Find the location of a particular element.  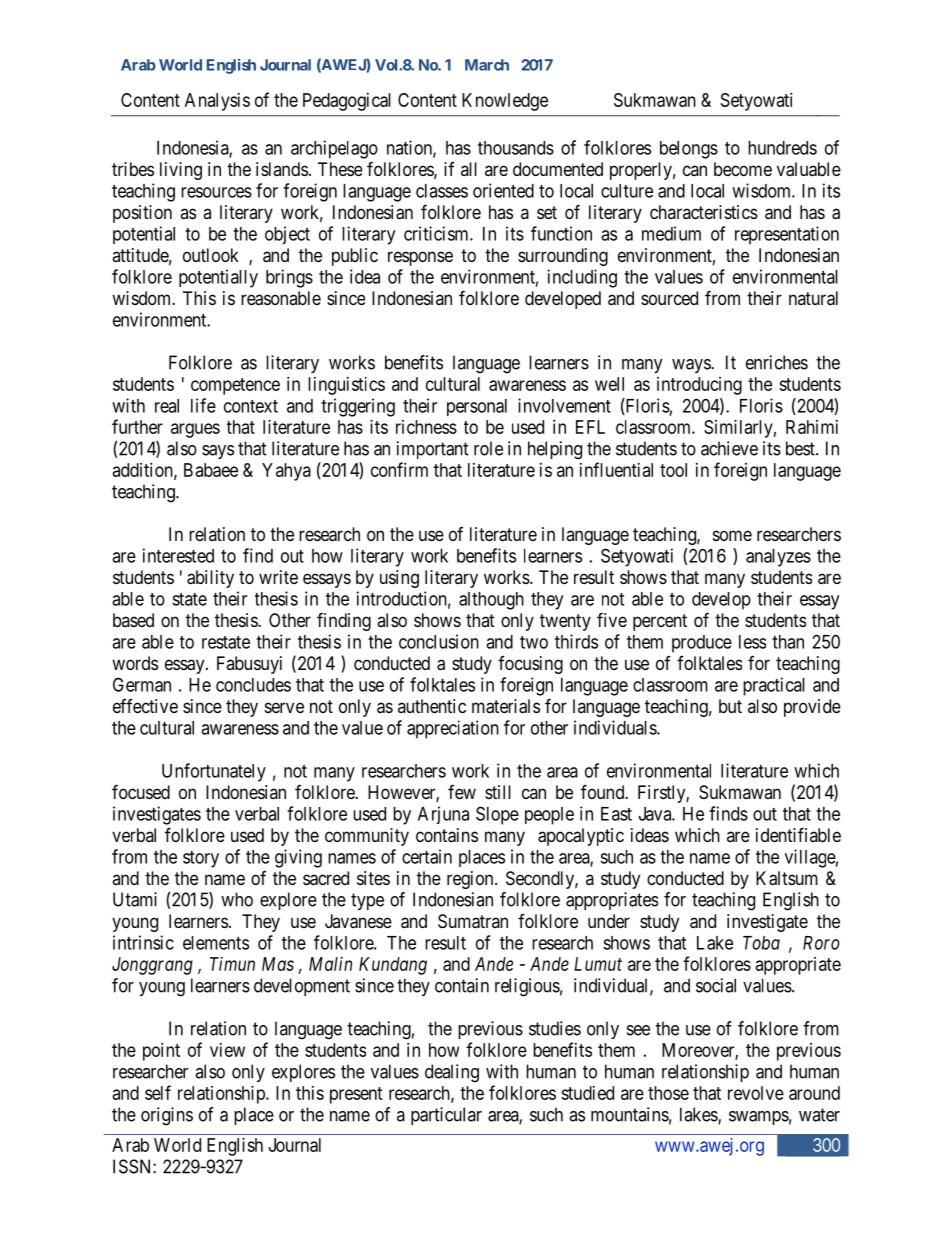

achieve is located at coordinates (729, 448).
